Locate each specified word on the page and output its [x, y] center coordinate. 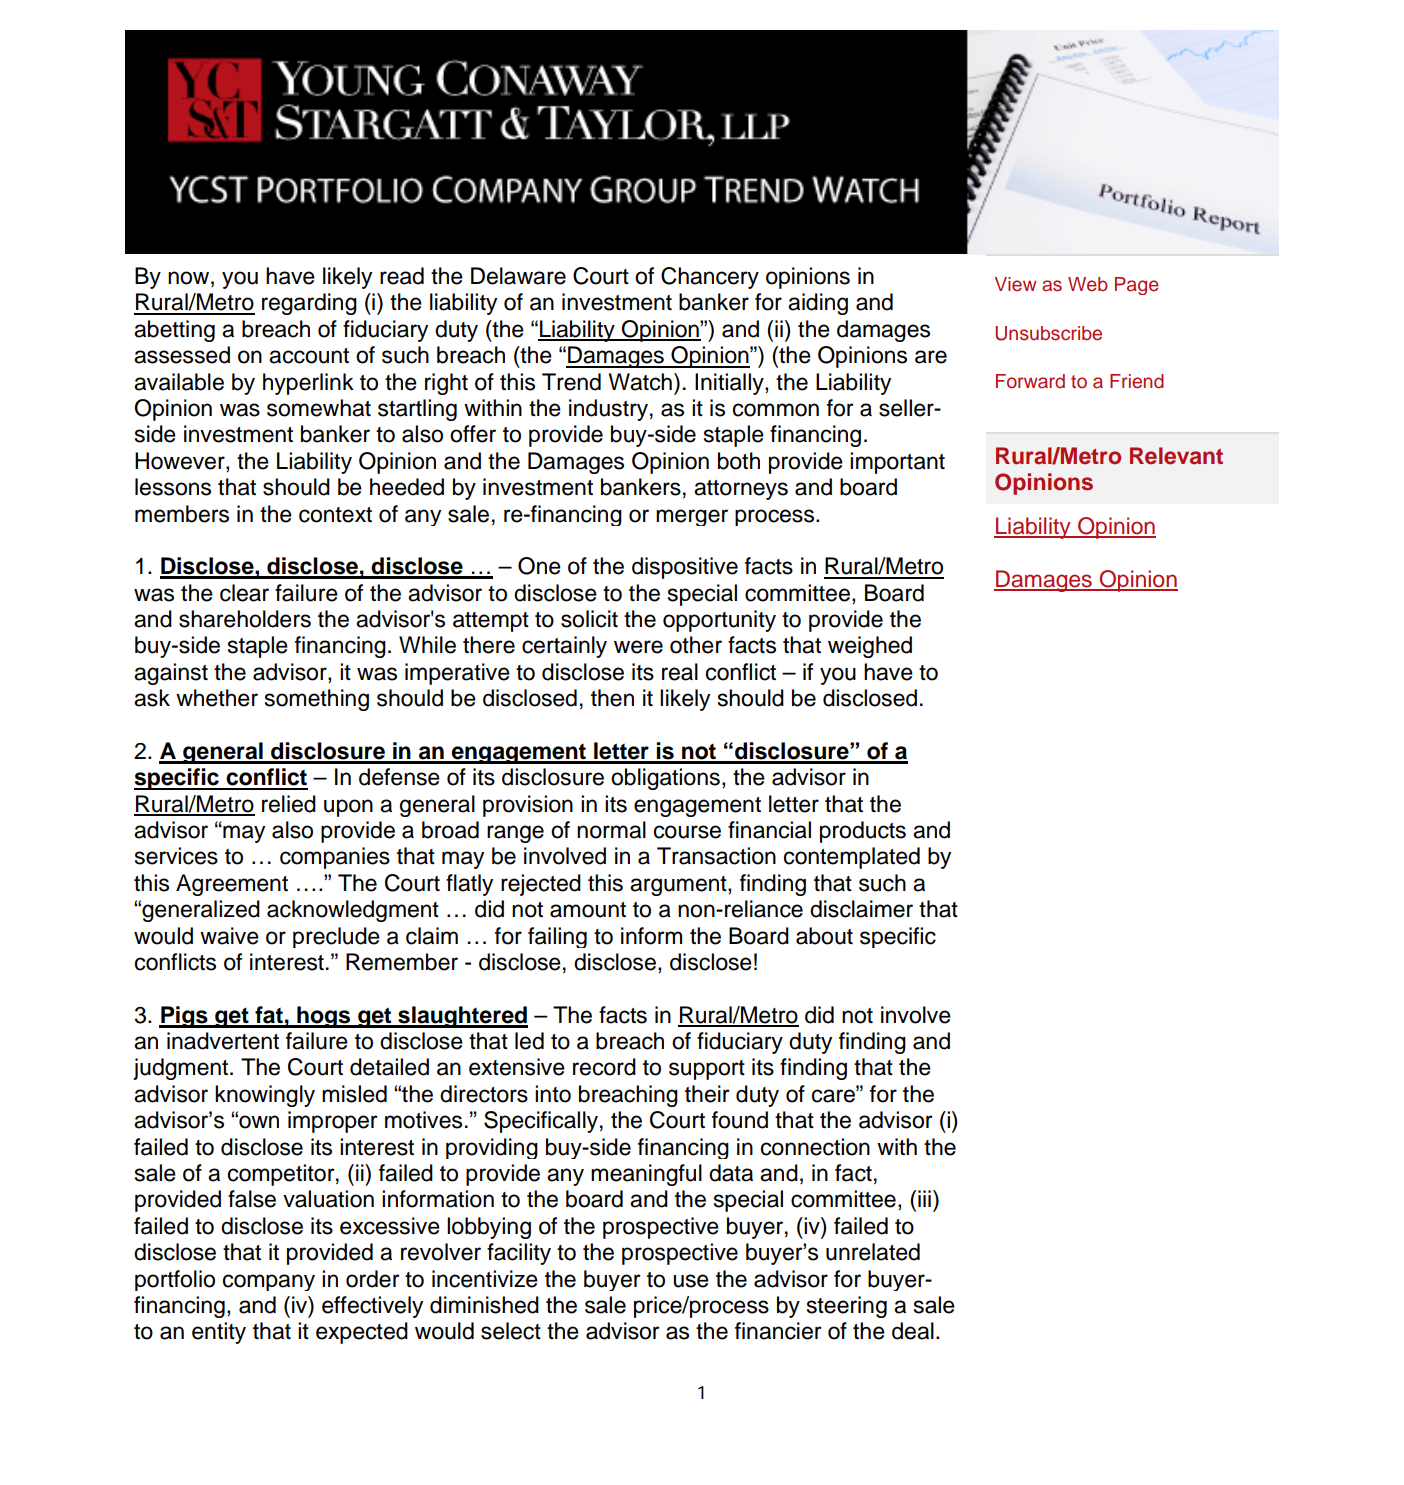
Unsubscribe [1048, 333]
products [863, 832]
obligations [665, 779]
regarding [309, 304]
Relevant [1176, 456]
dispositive [685, 568]
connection [815, 1147]
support [707, 1070]
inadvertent [223, 1041]
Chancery [710, 278]
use [691, 1281]
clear [244, 593]
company [269, 1282]
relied [289, 804]
